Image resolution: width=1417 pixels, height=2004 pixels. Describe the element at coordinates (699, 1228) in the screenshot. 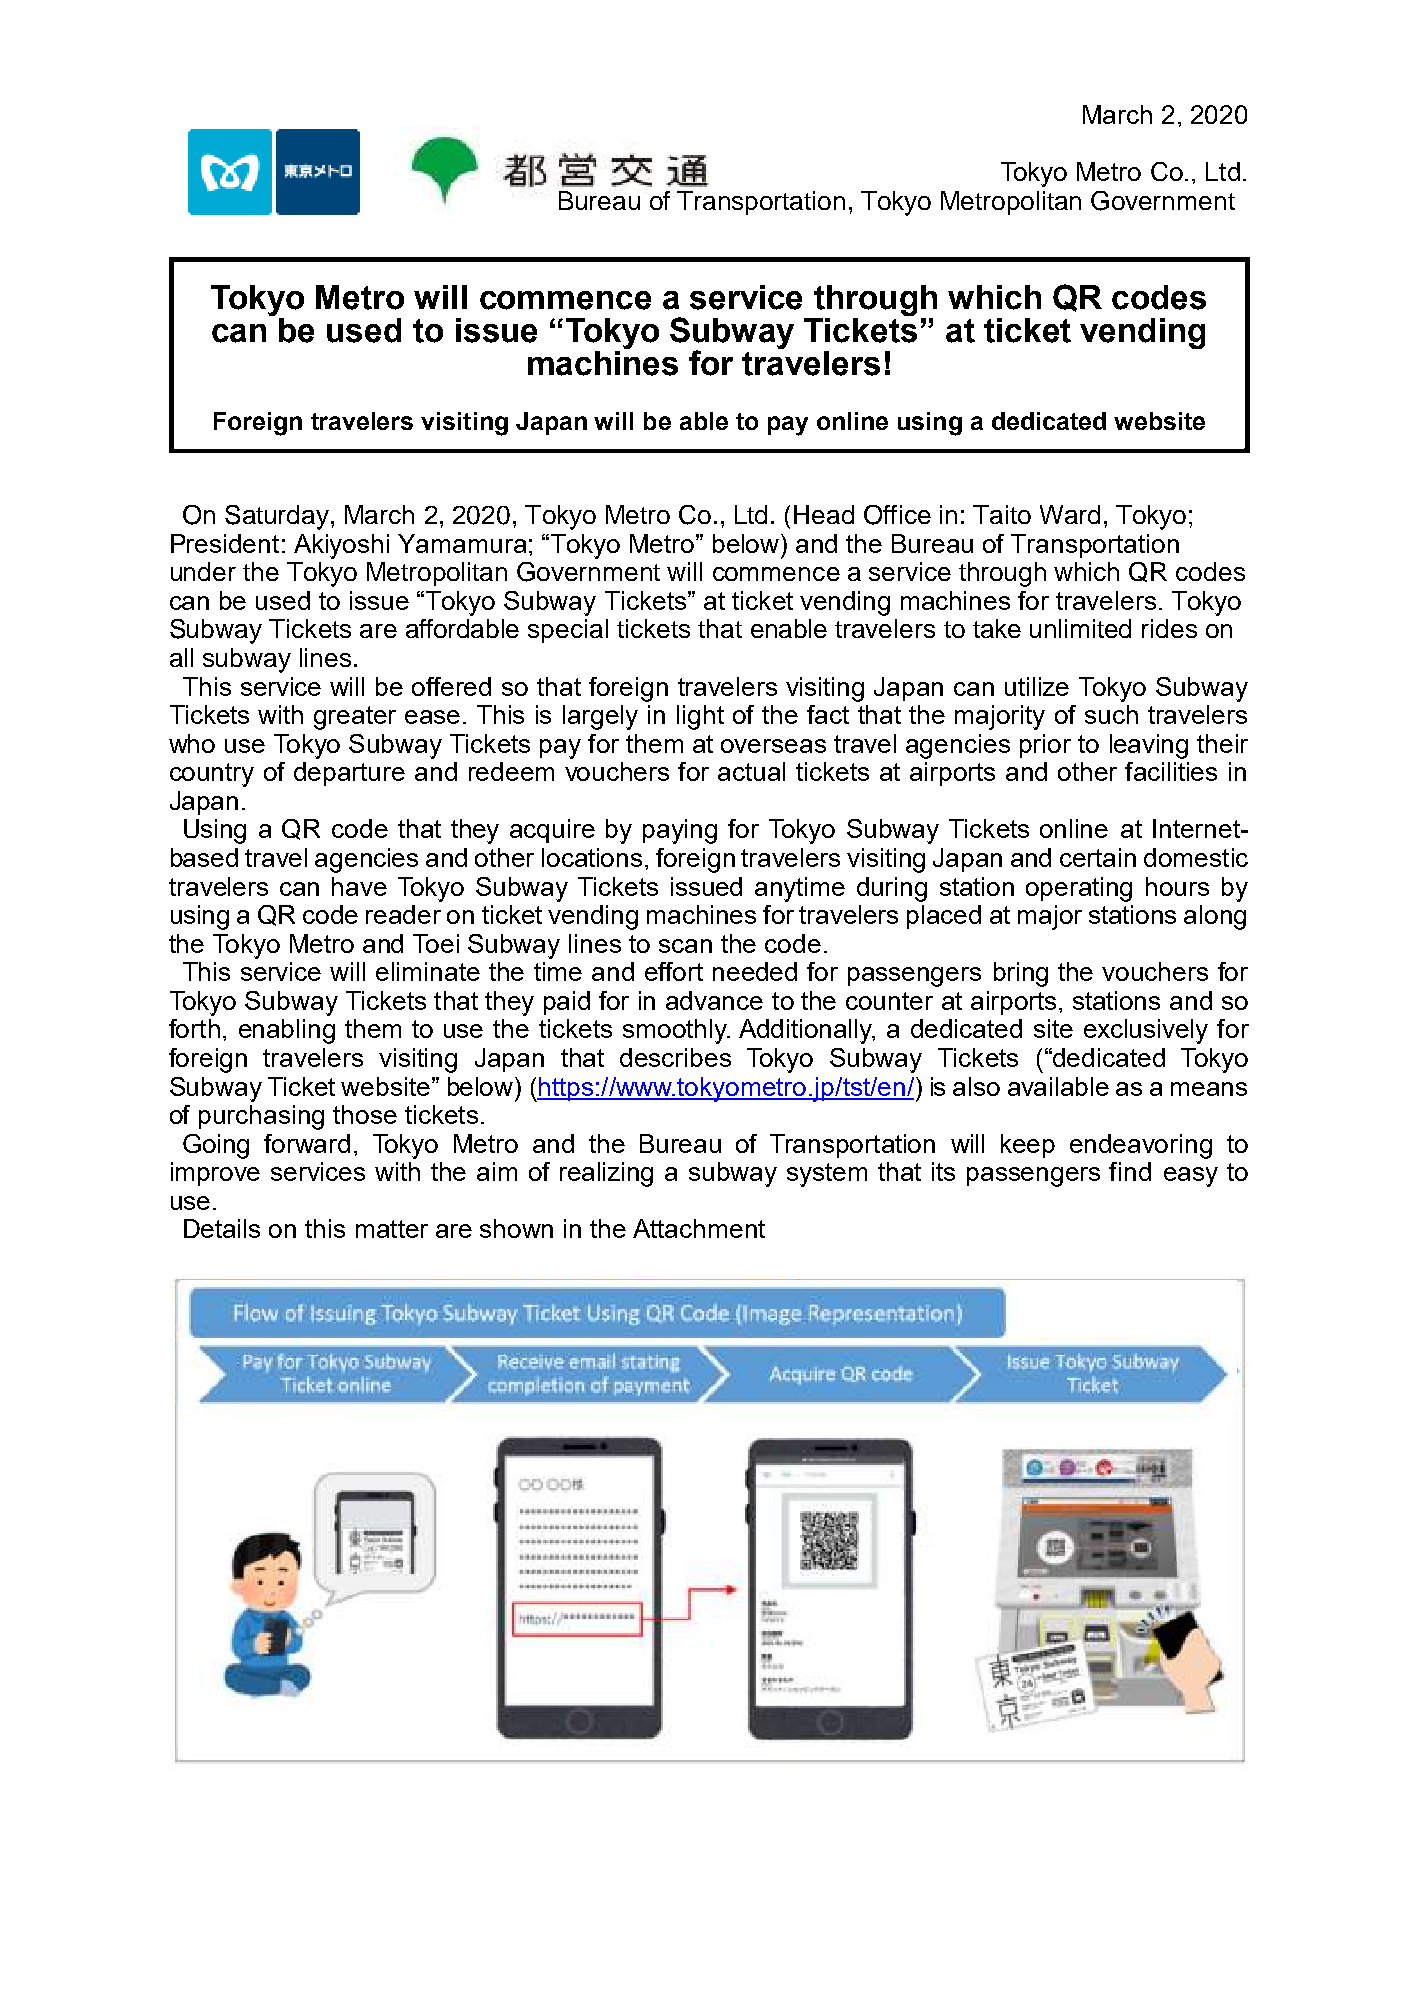

I see `Attachment` at that location.
